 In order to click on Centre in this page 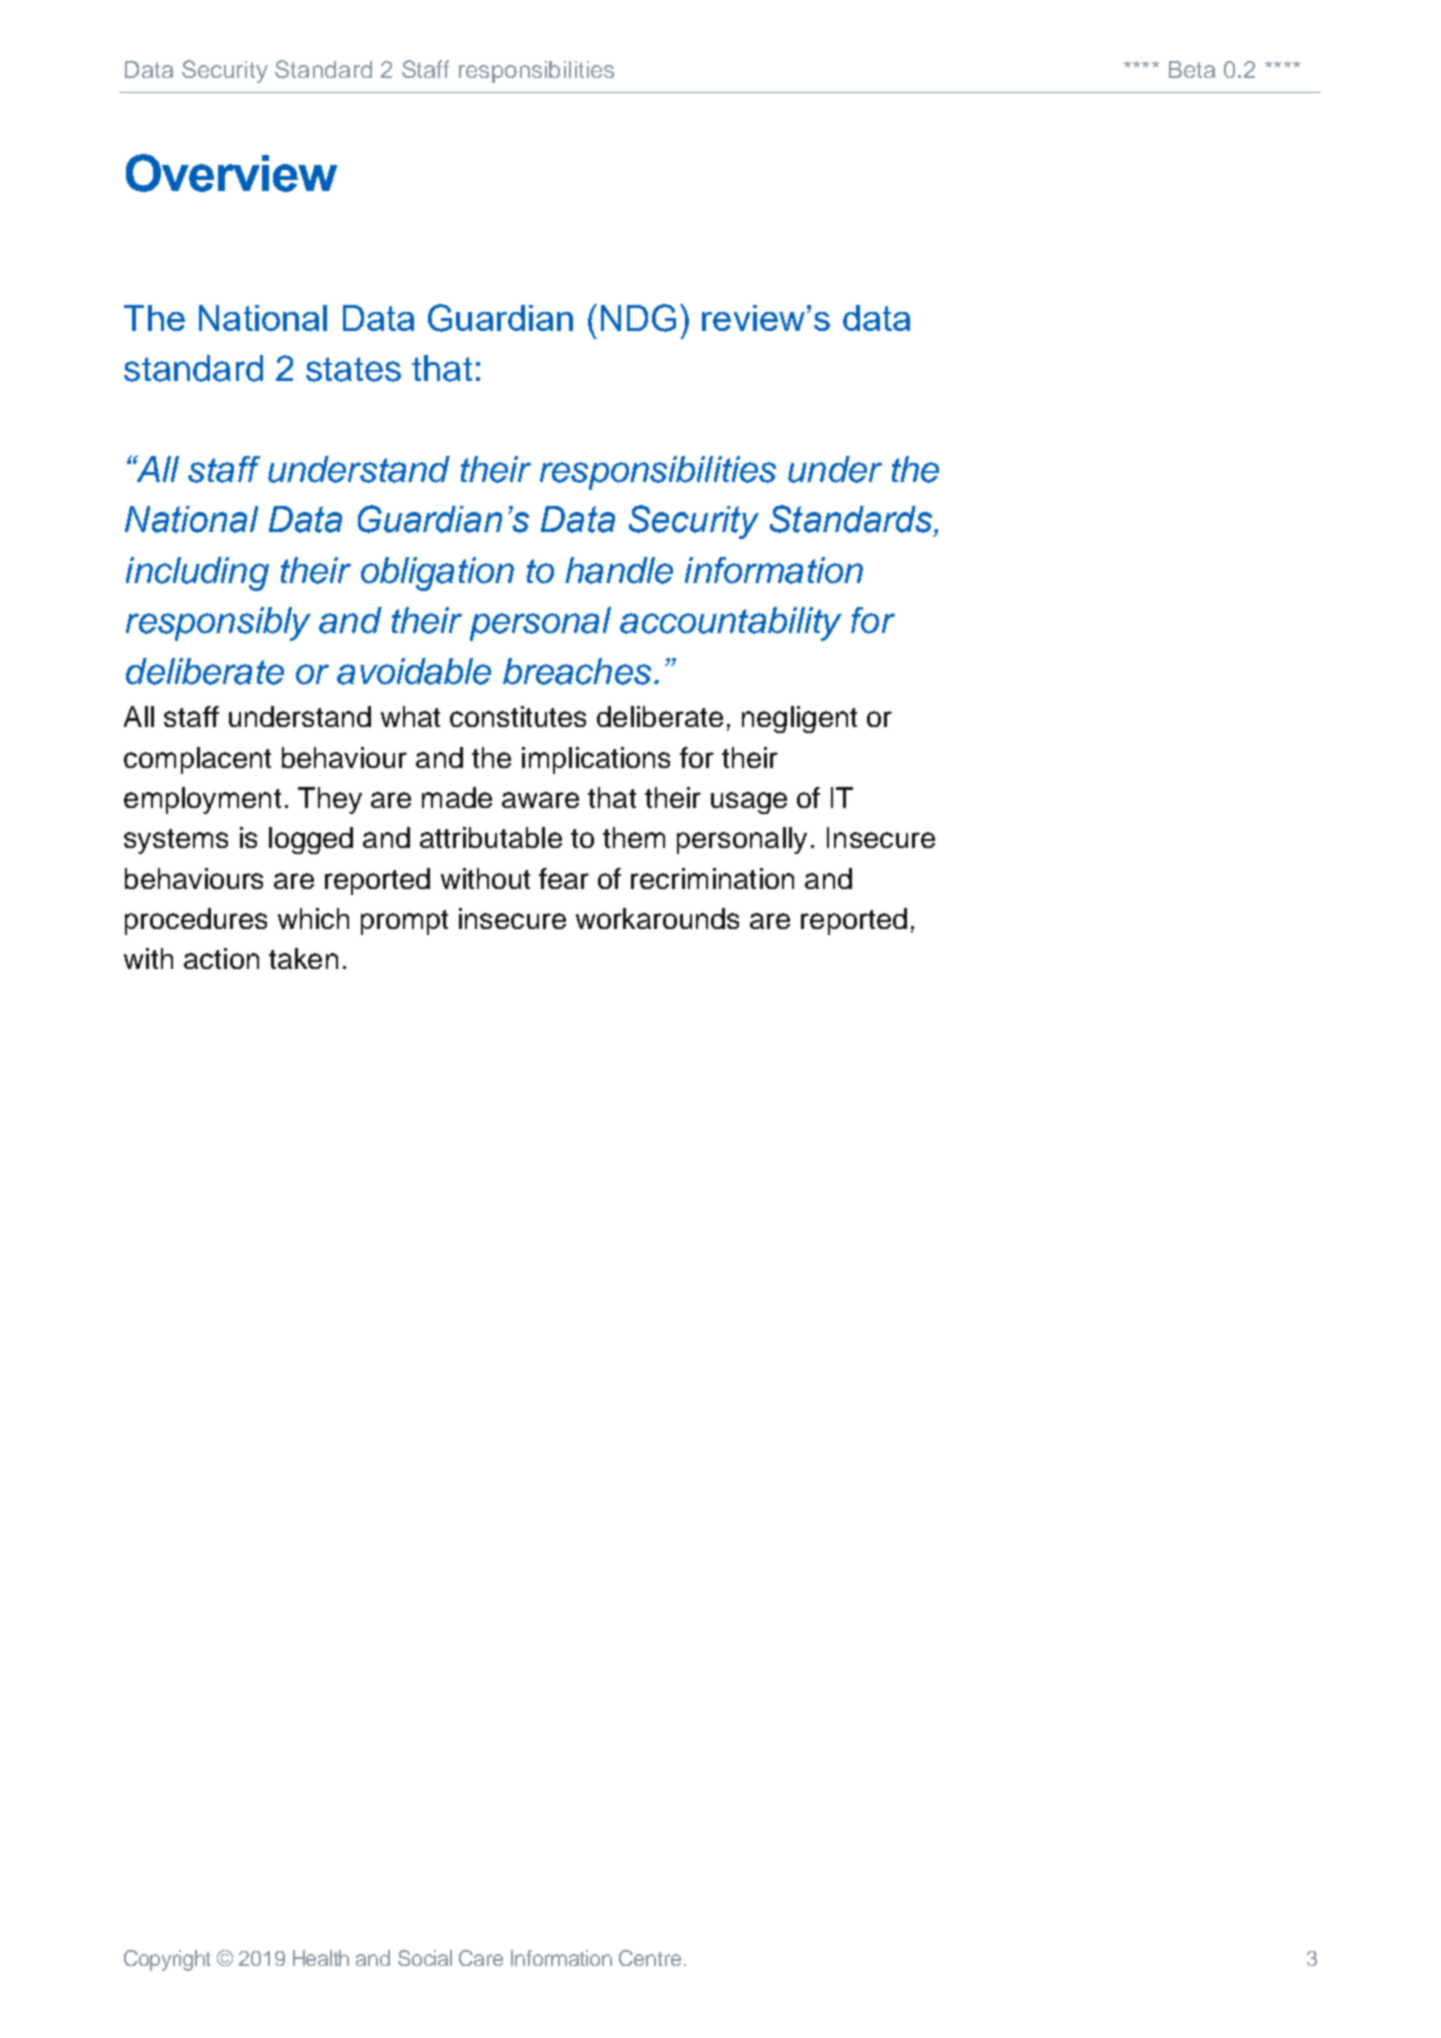, I will do `click(650, 1958)`.
